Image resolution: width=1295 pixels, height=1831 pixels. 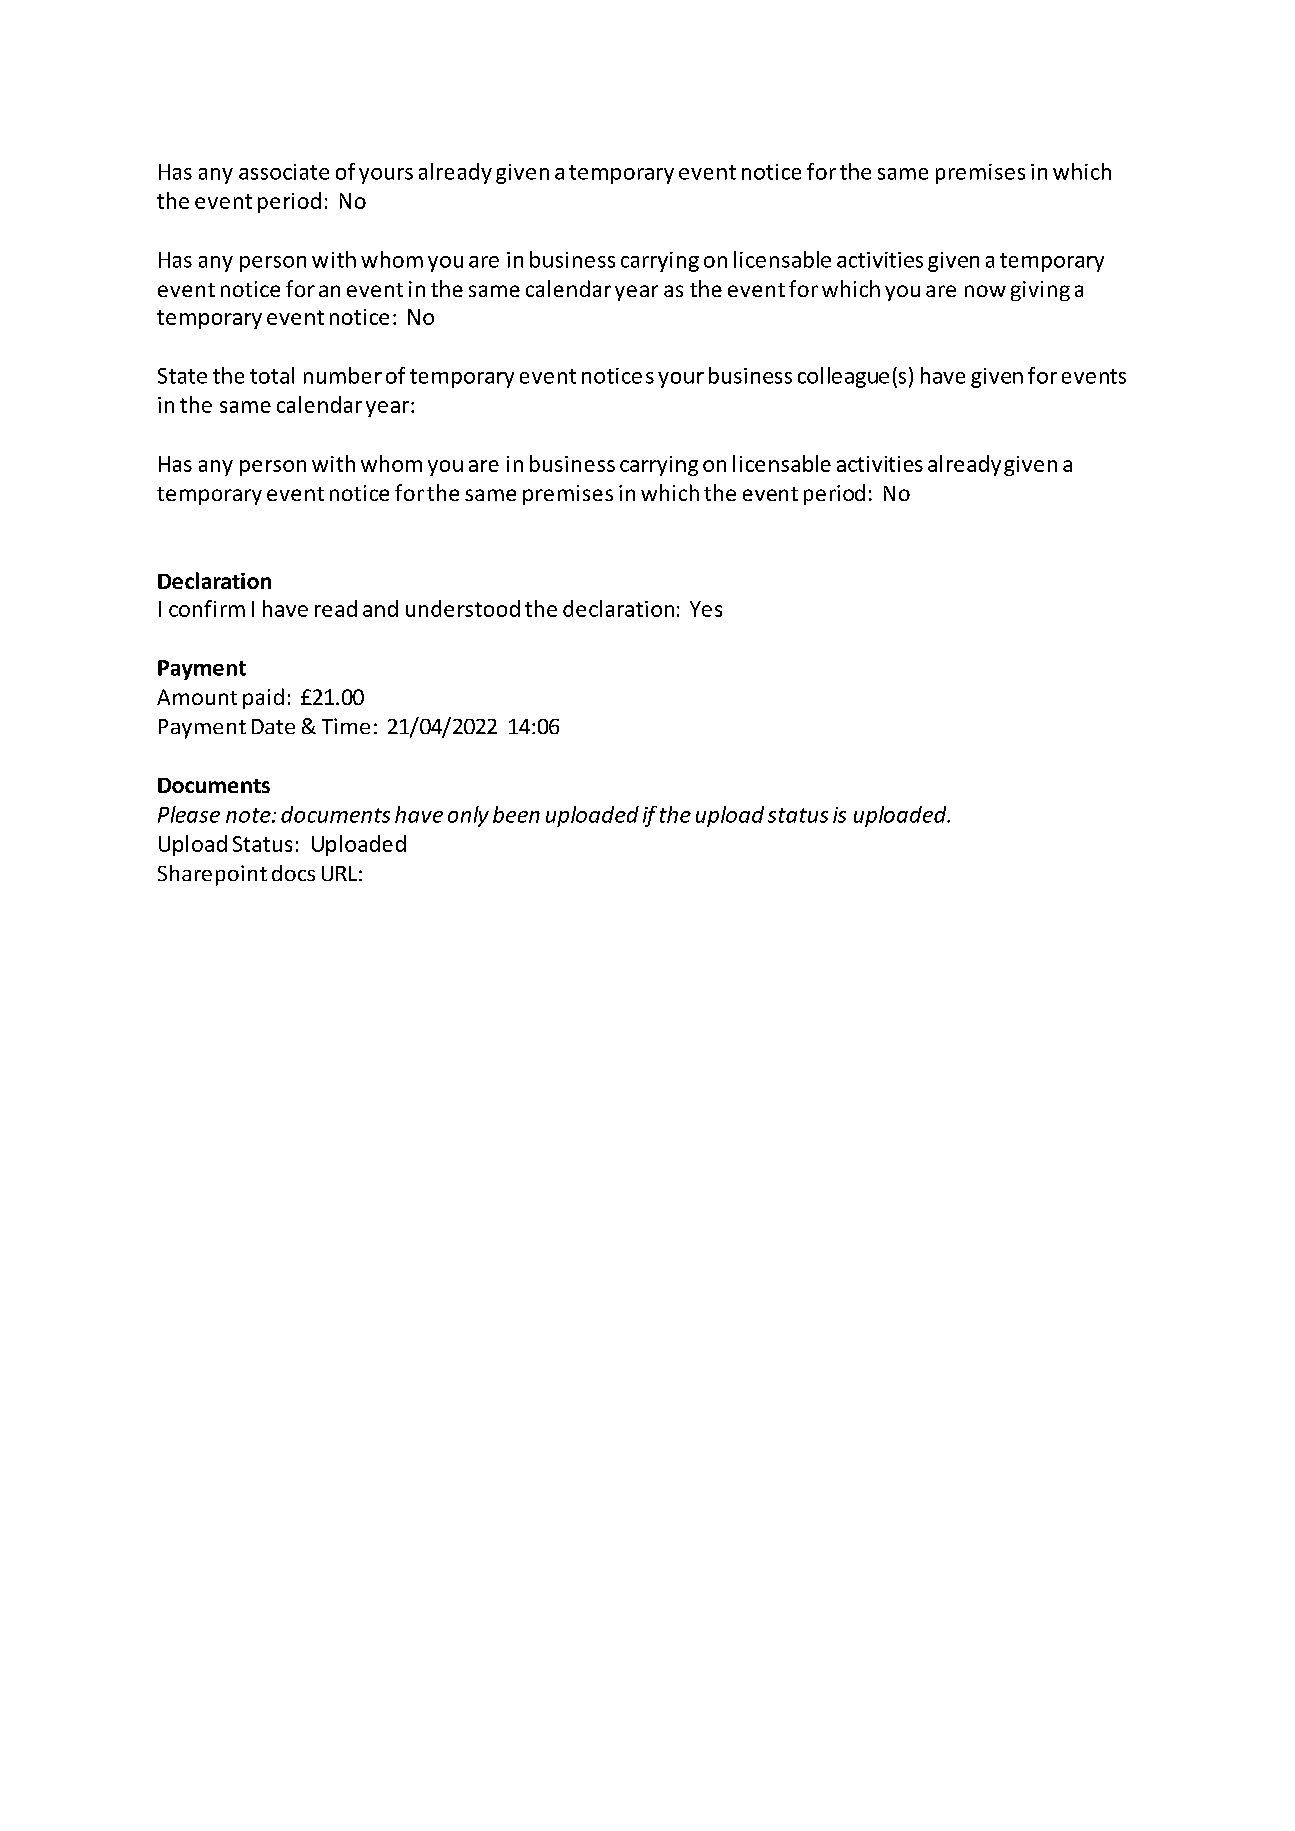 I want to click on total, so click(x=272, y=375).
